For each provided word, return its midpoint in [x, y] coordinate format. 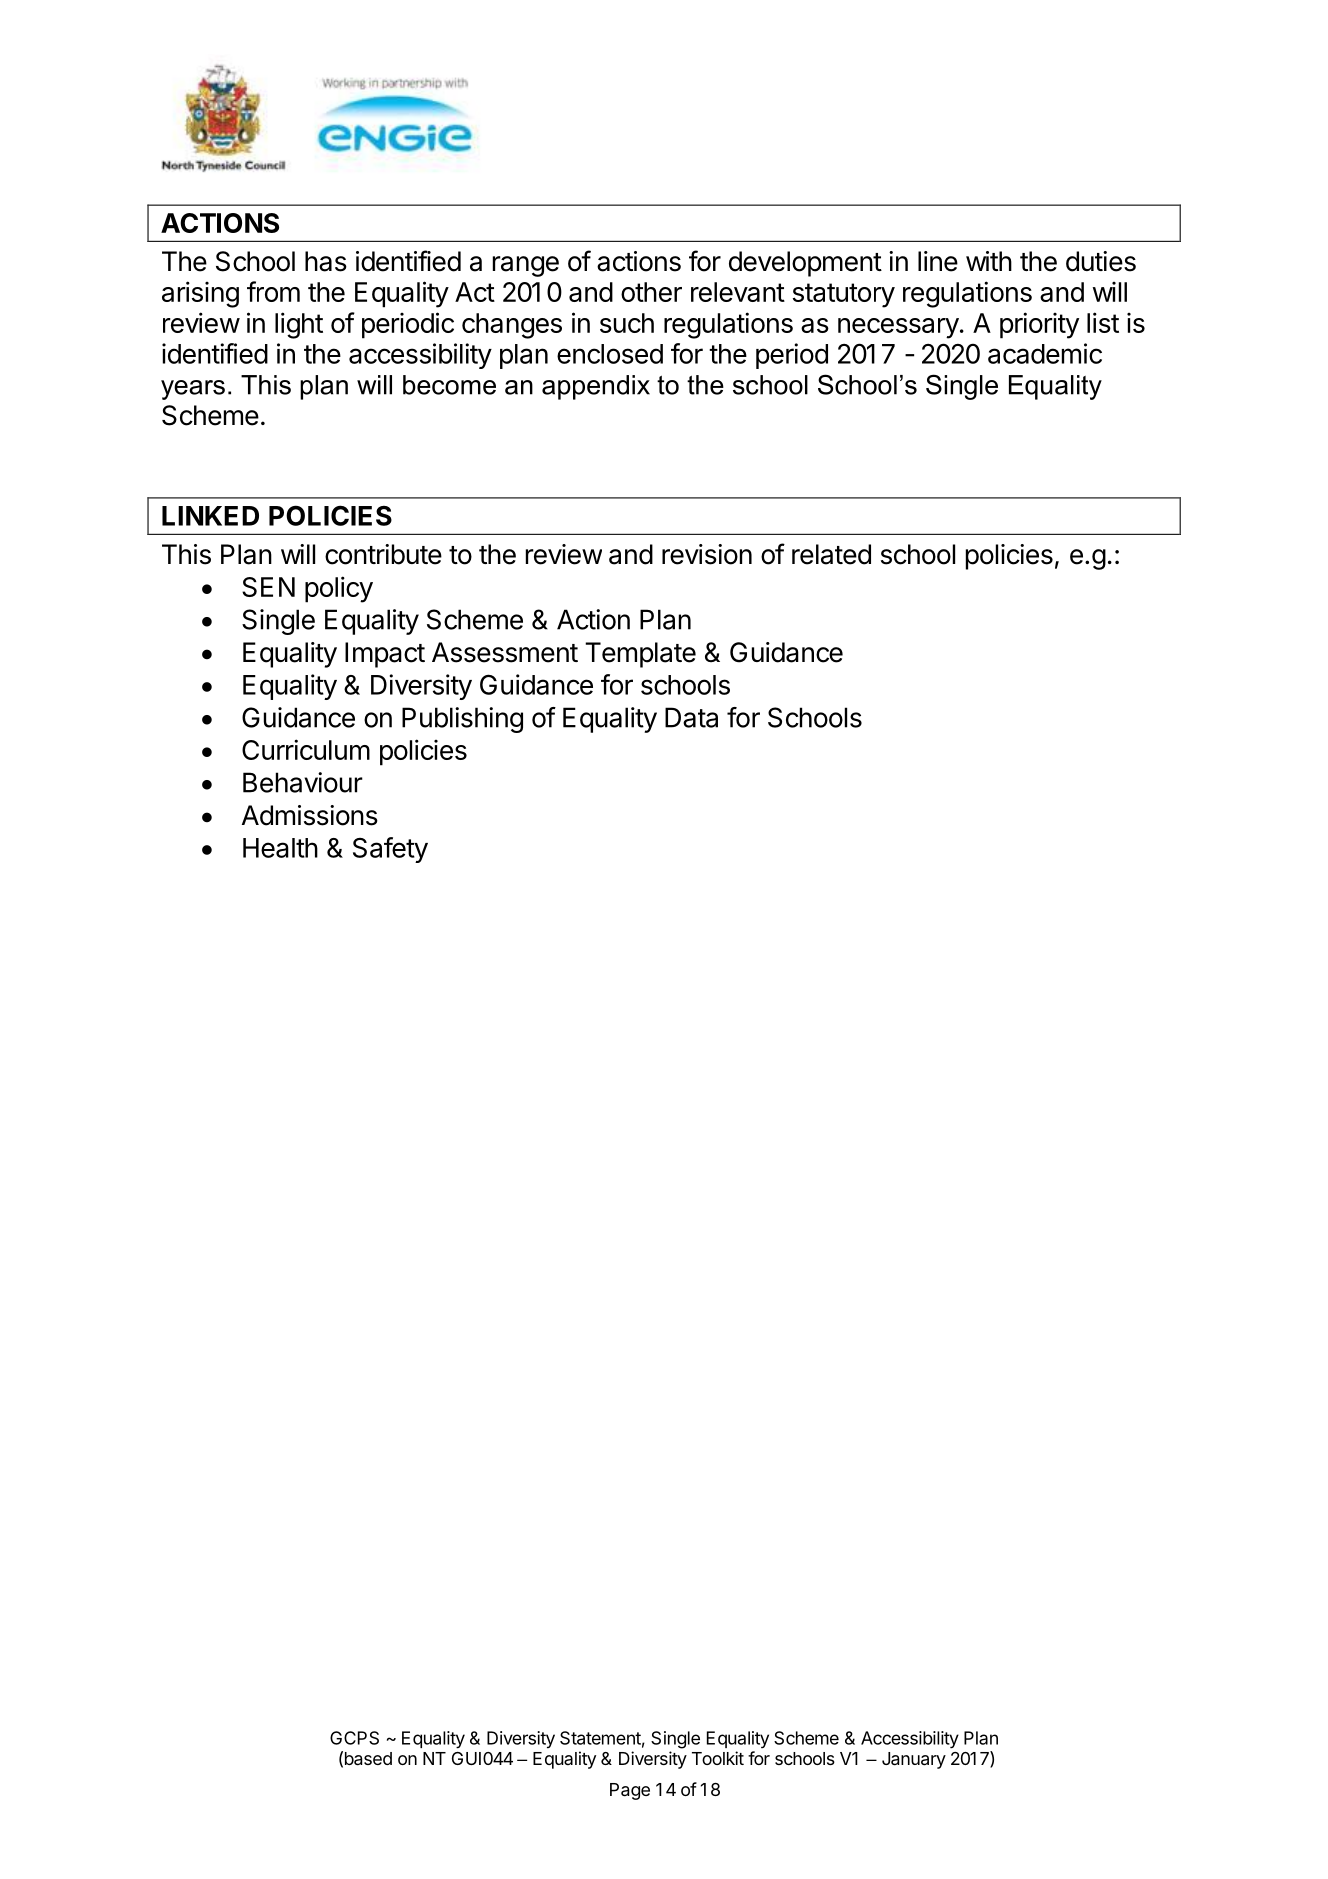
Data [691, 717]
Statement [600, 1738]
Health [280, 848]
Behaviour [303, 782]
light [299, 325]
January [914, 1760]
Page [630, 1791]
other [651, 292]
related [831, 554]
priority [1039, 325]
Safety [390, 850]
